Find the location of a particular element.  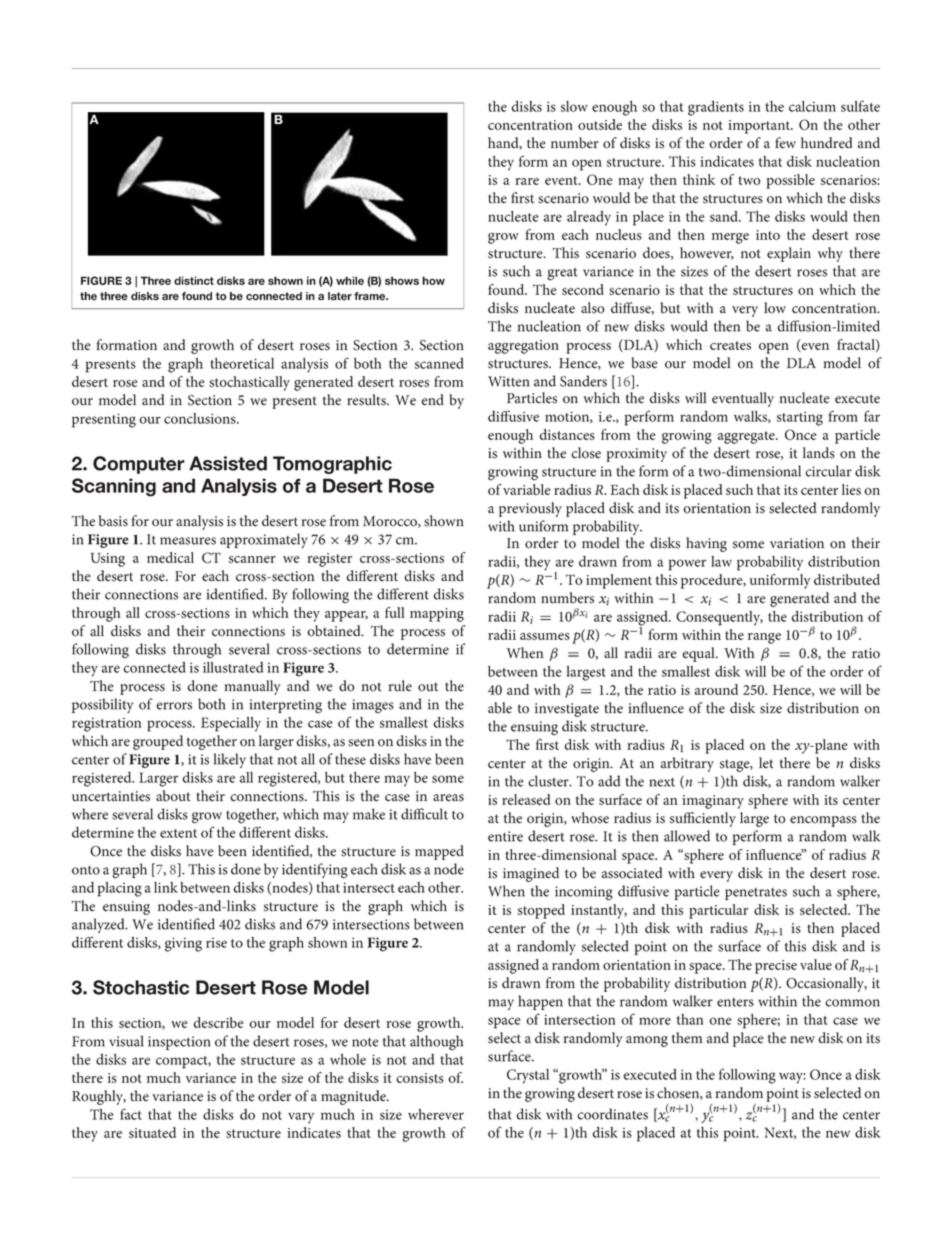

distinct is located at coordinates (194, 280).
